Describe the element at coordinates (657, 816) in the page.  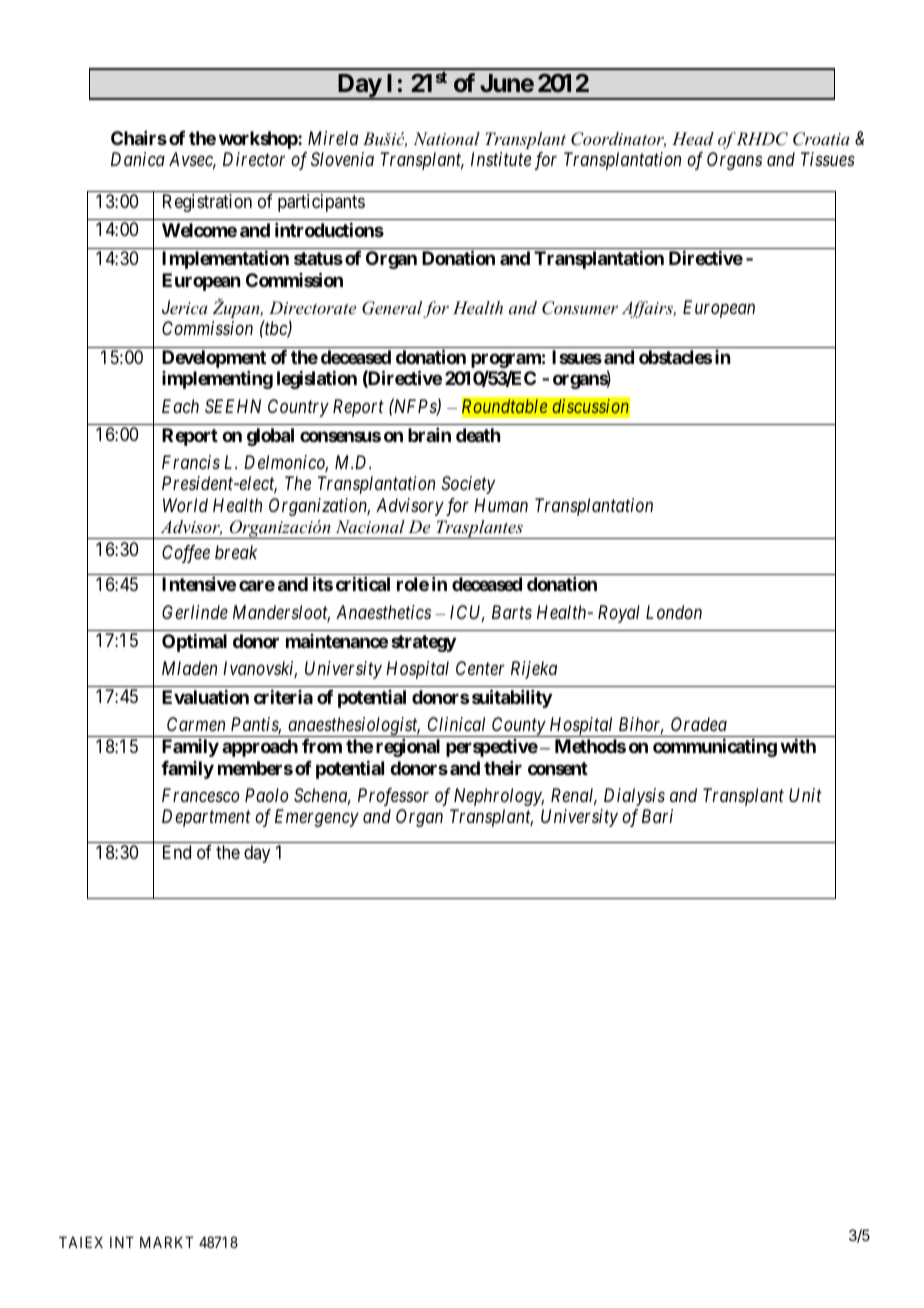
I see `Bari` at that location.
